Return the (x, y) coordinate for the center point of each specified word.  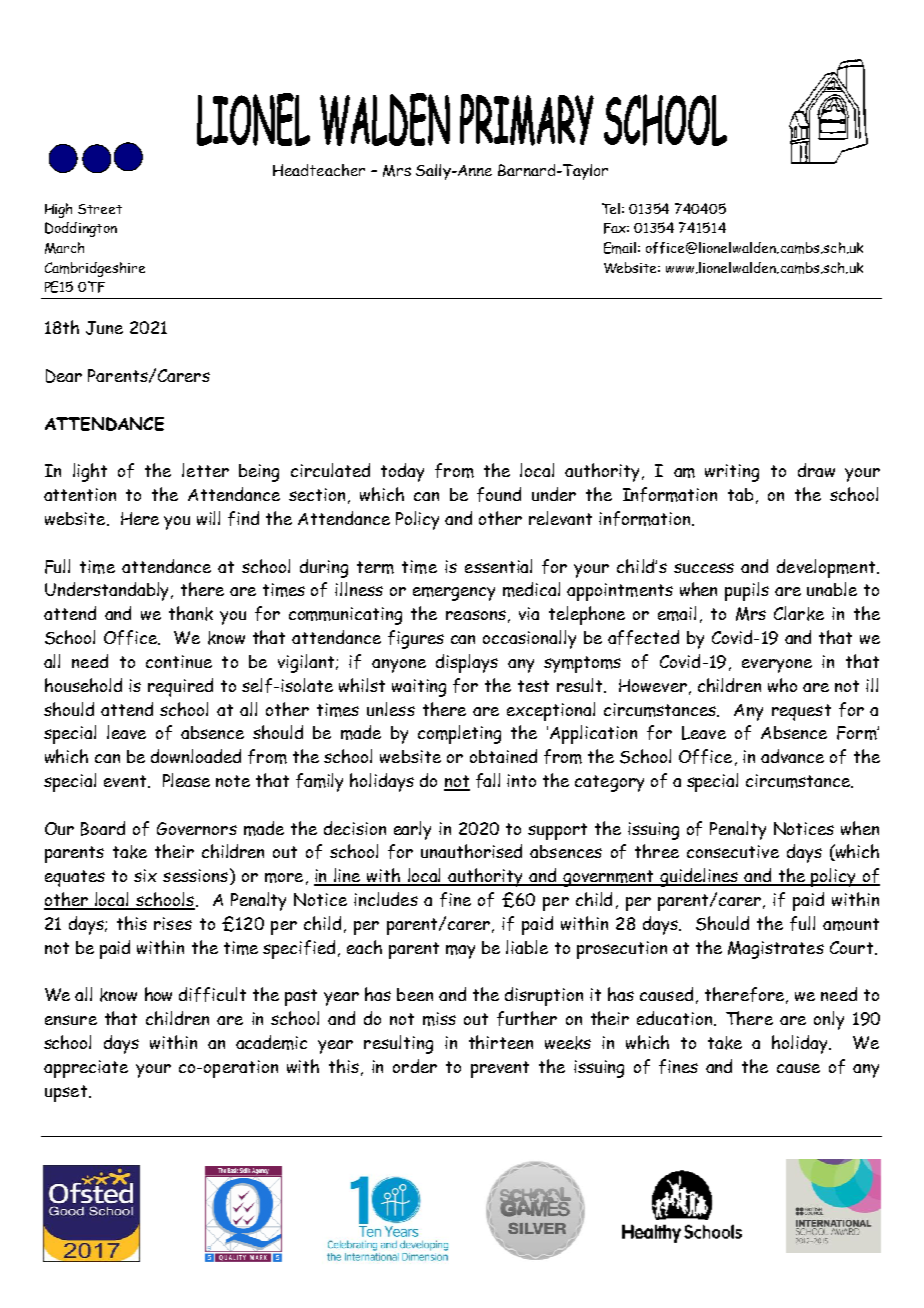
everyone (777, 666)
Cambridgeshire (95, 269)
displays (467, 663)
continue (179, 661)
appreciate (86, 1069)
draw (816, 470)
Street (100, 209)
